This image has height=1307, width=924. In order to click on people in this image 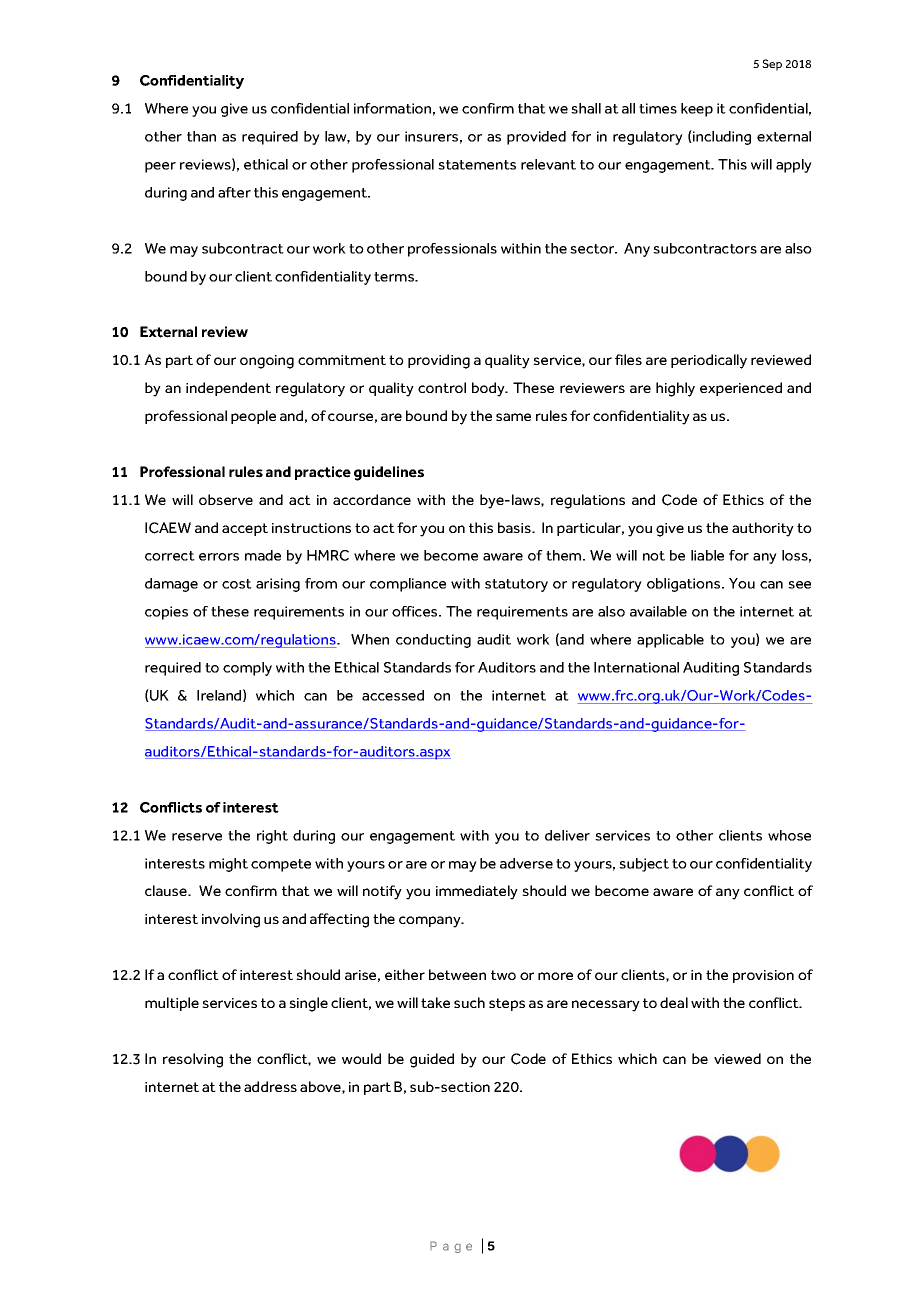, I will do `click(253, 417)`.
